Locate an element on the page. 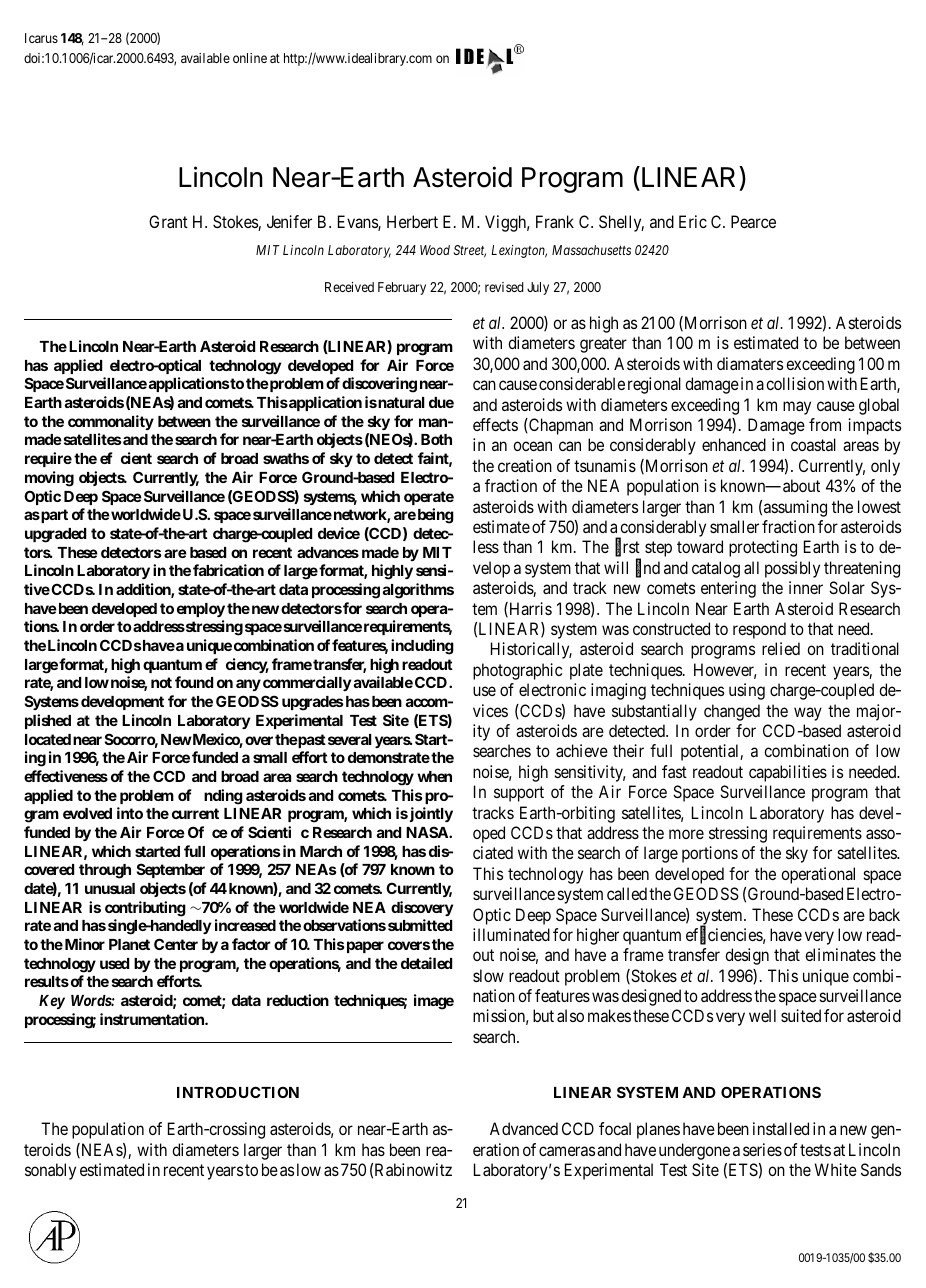 The width and height of the image is (926, 1288). INTRODUCTION is located at coordinates (238, 1092).
